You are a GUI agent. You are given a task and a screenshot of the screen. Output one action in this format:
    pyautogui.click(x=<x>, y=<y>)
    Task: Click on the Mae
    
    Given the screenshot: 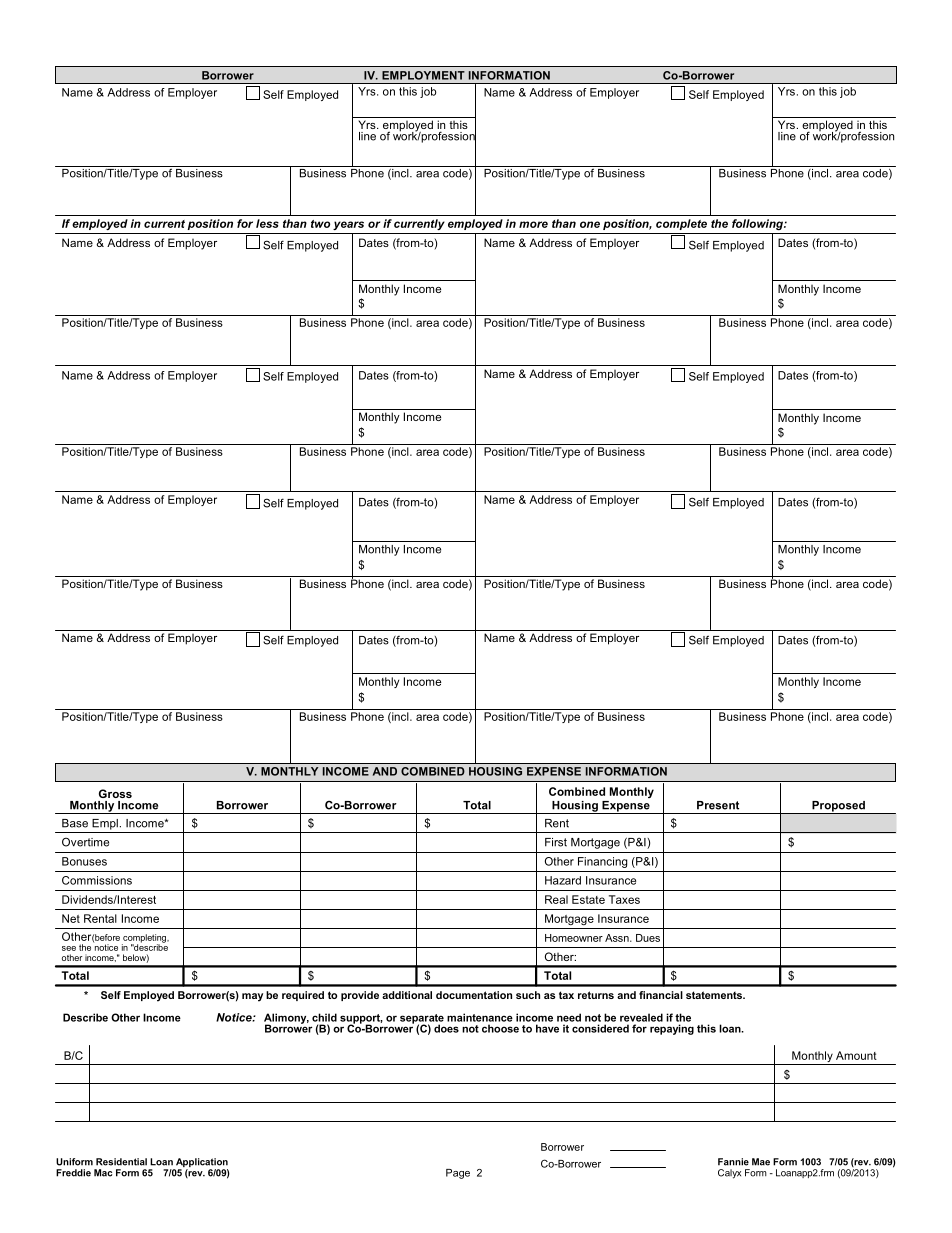 What is the action you would take?
    pyautogui.click(x=761, y=1162)
